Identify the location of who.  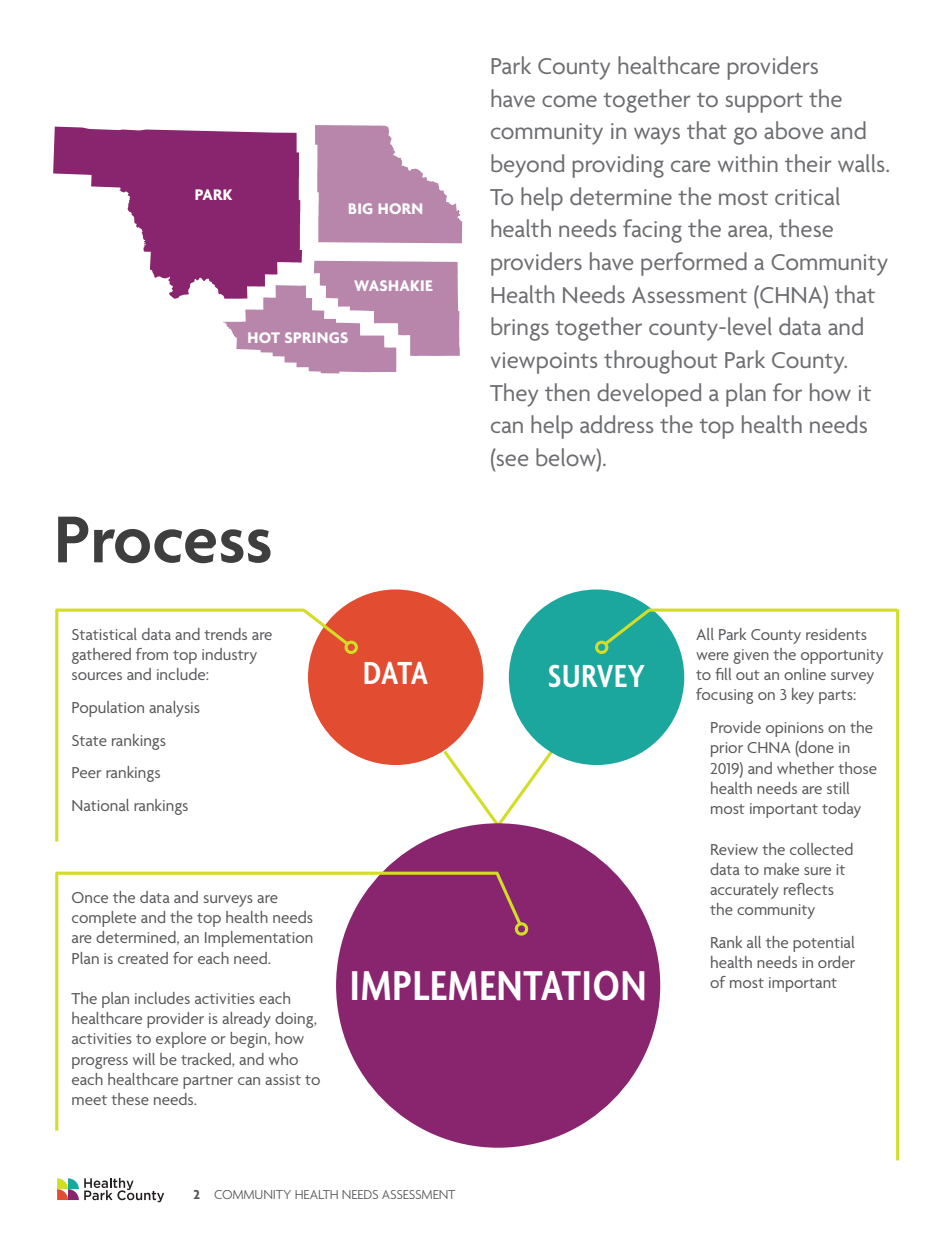
(283, 1059).
